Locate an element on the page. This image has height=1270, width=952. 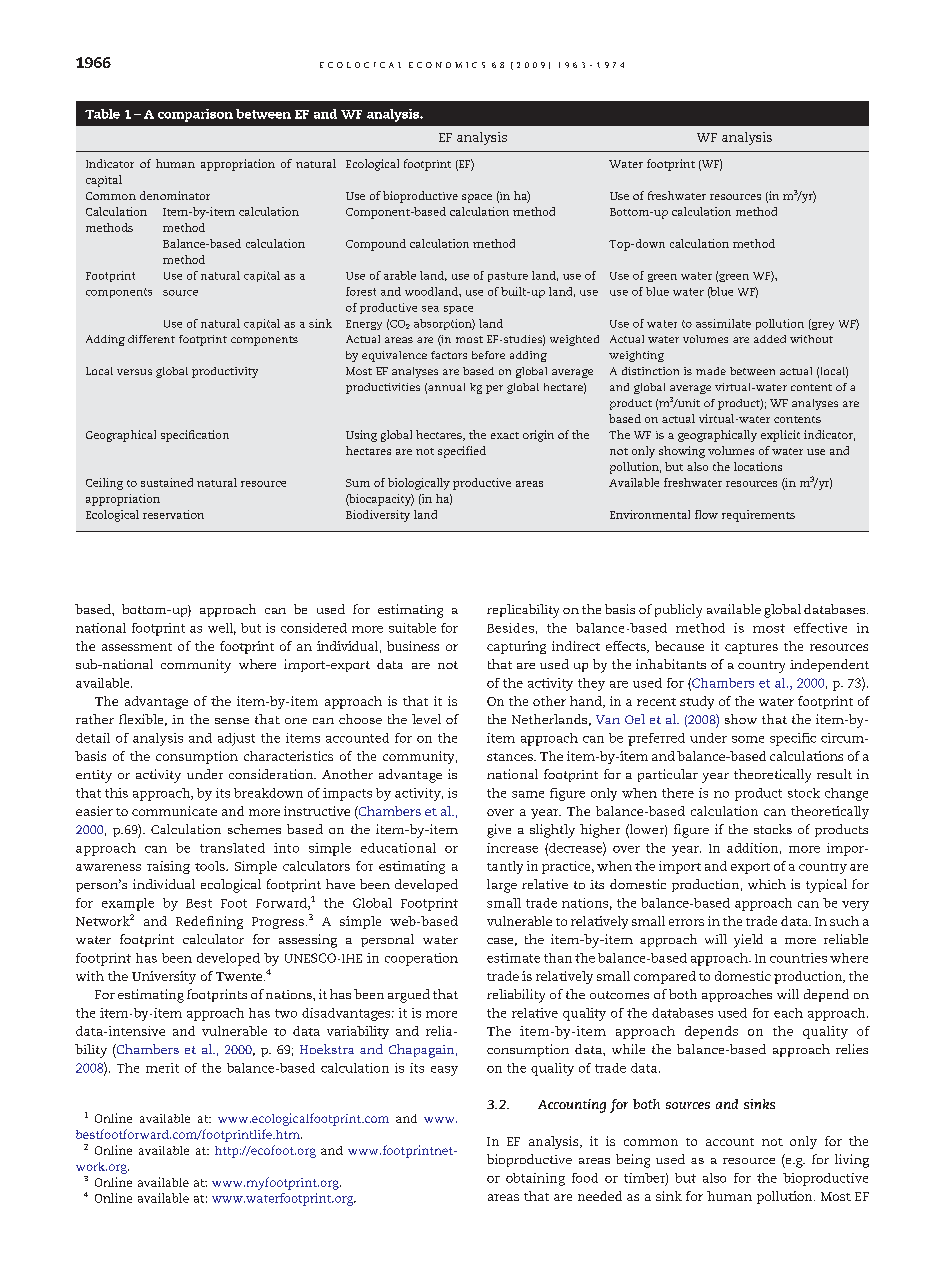
specified is located at coordinates (462, 452).
